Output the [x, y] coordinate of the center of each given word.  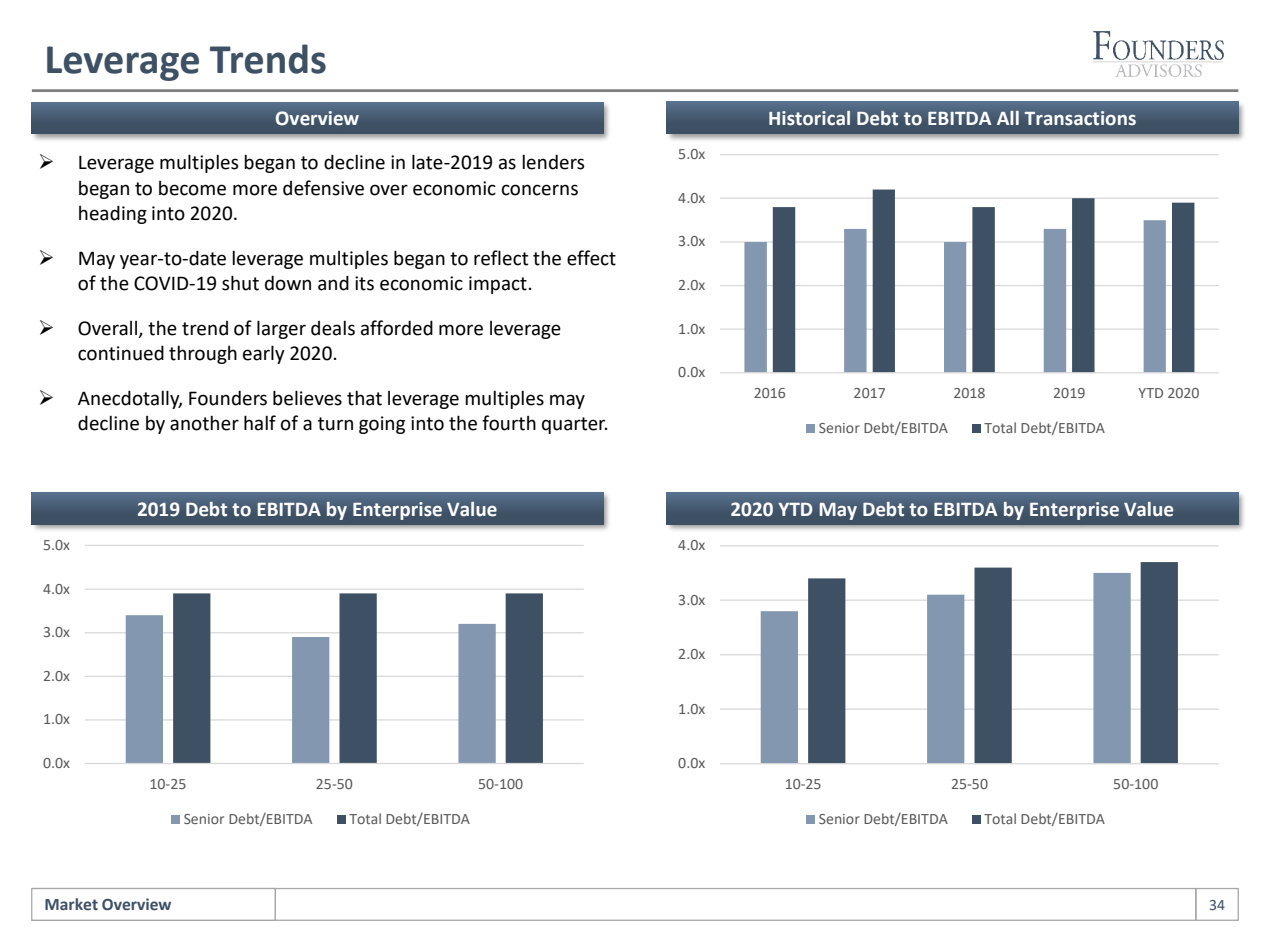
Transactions [1080, 118]
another [204, 423]
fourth [509, 423]
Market [71, 904]
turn [335, 424]
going [382, 425]
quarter [574, 425]
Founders [228, 398]
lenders [553, 162]
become [192, 188]
